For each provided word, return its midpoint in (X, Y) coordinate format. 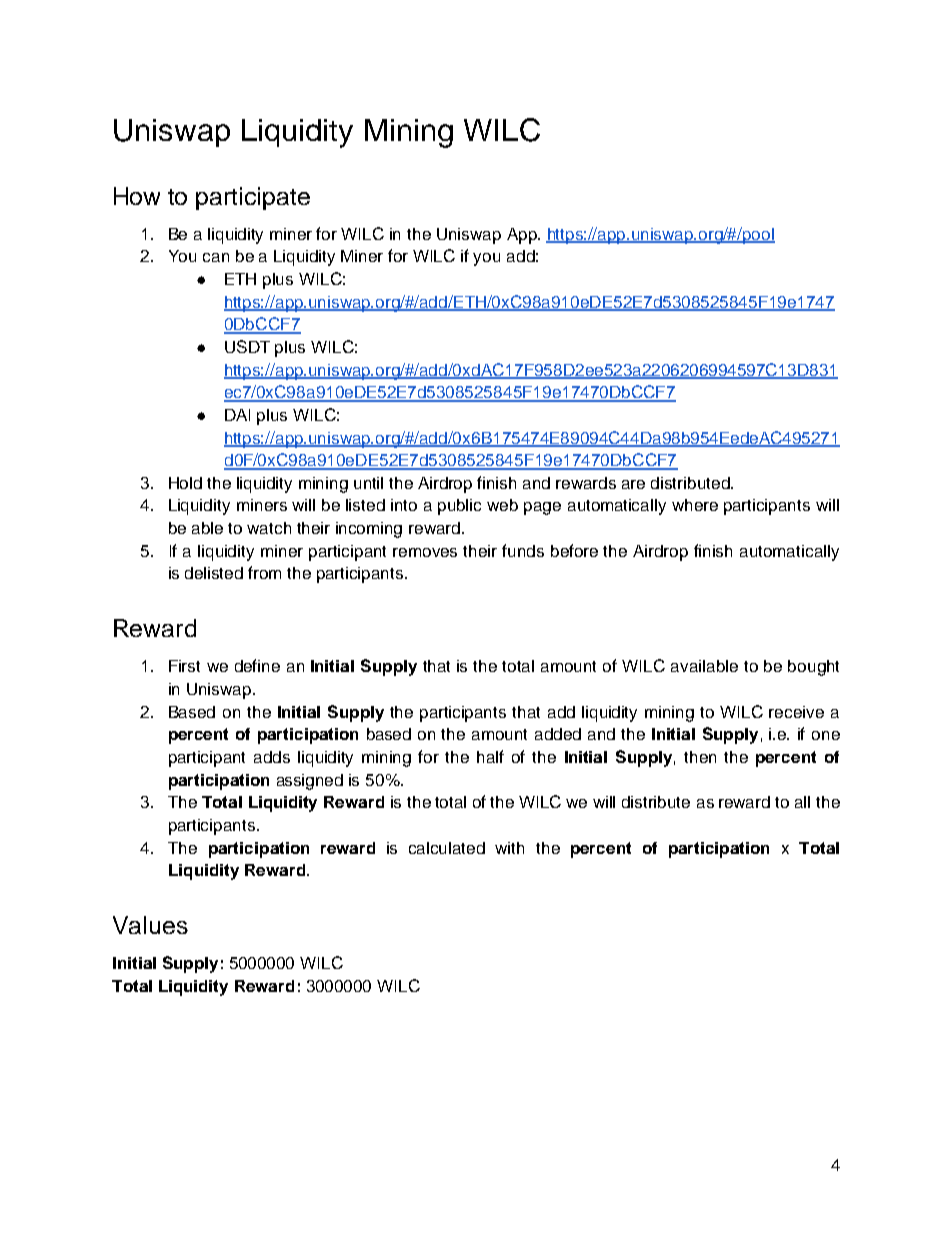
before (574, 550)
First (184, 666)
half (490, 756)
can (216, 257)
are (633, 484)
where (695, 505)
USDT (247, 346)
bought (813, 668)
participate (253, 198)
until (368, 483)
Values (150, 925)
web (502, 505)
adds (272, 757)
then (700, 757)
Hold (185, 483)
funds (523, 550)
